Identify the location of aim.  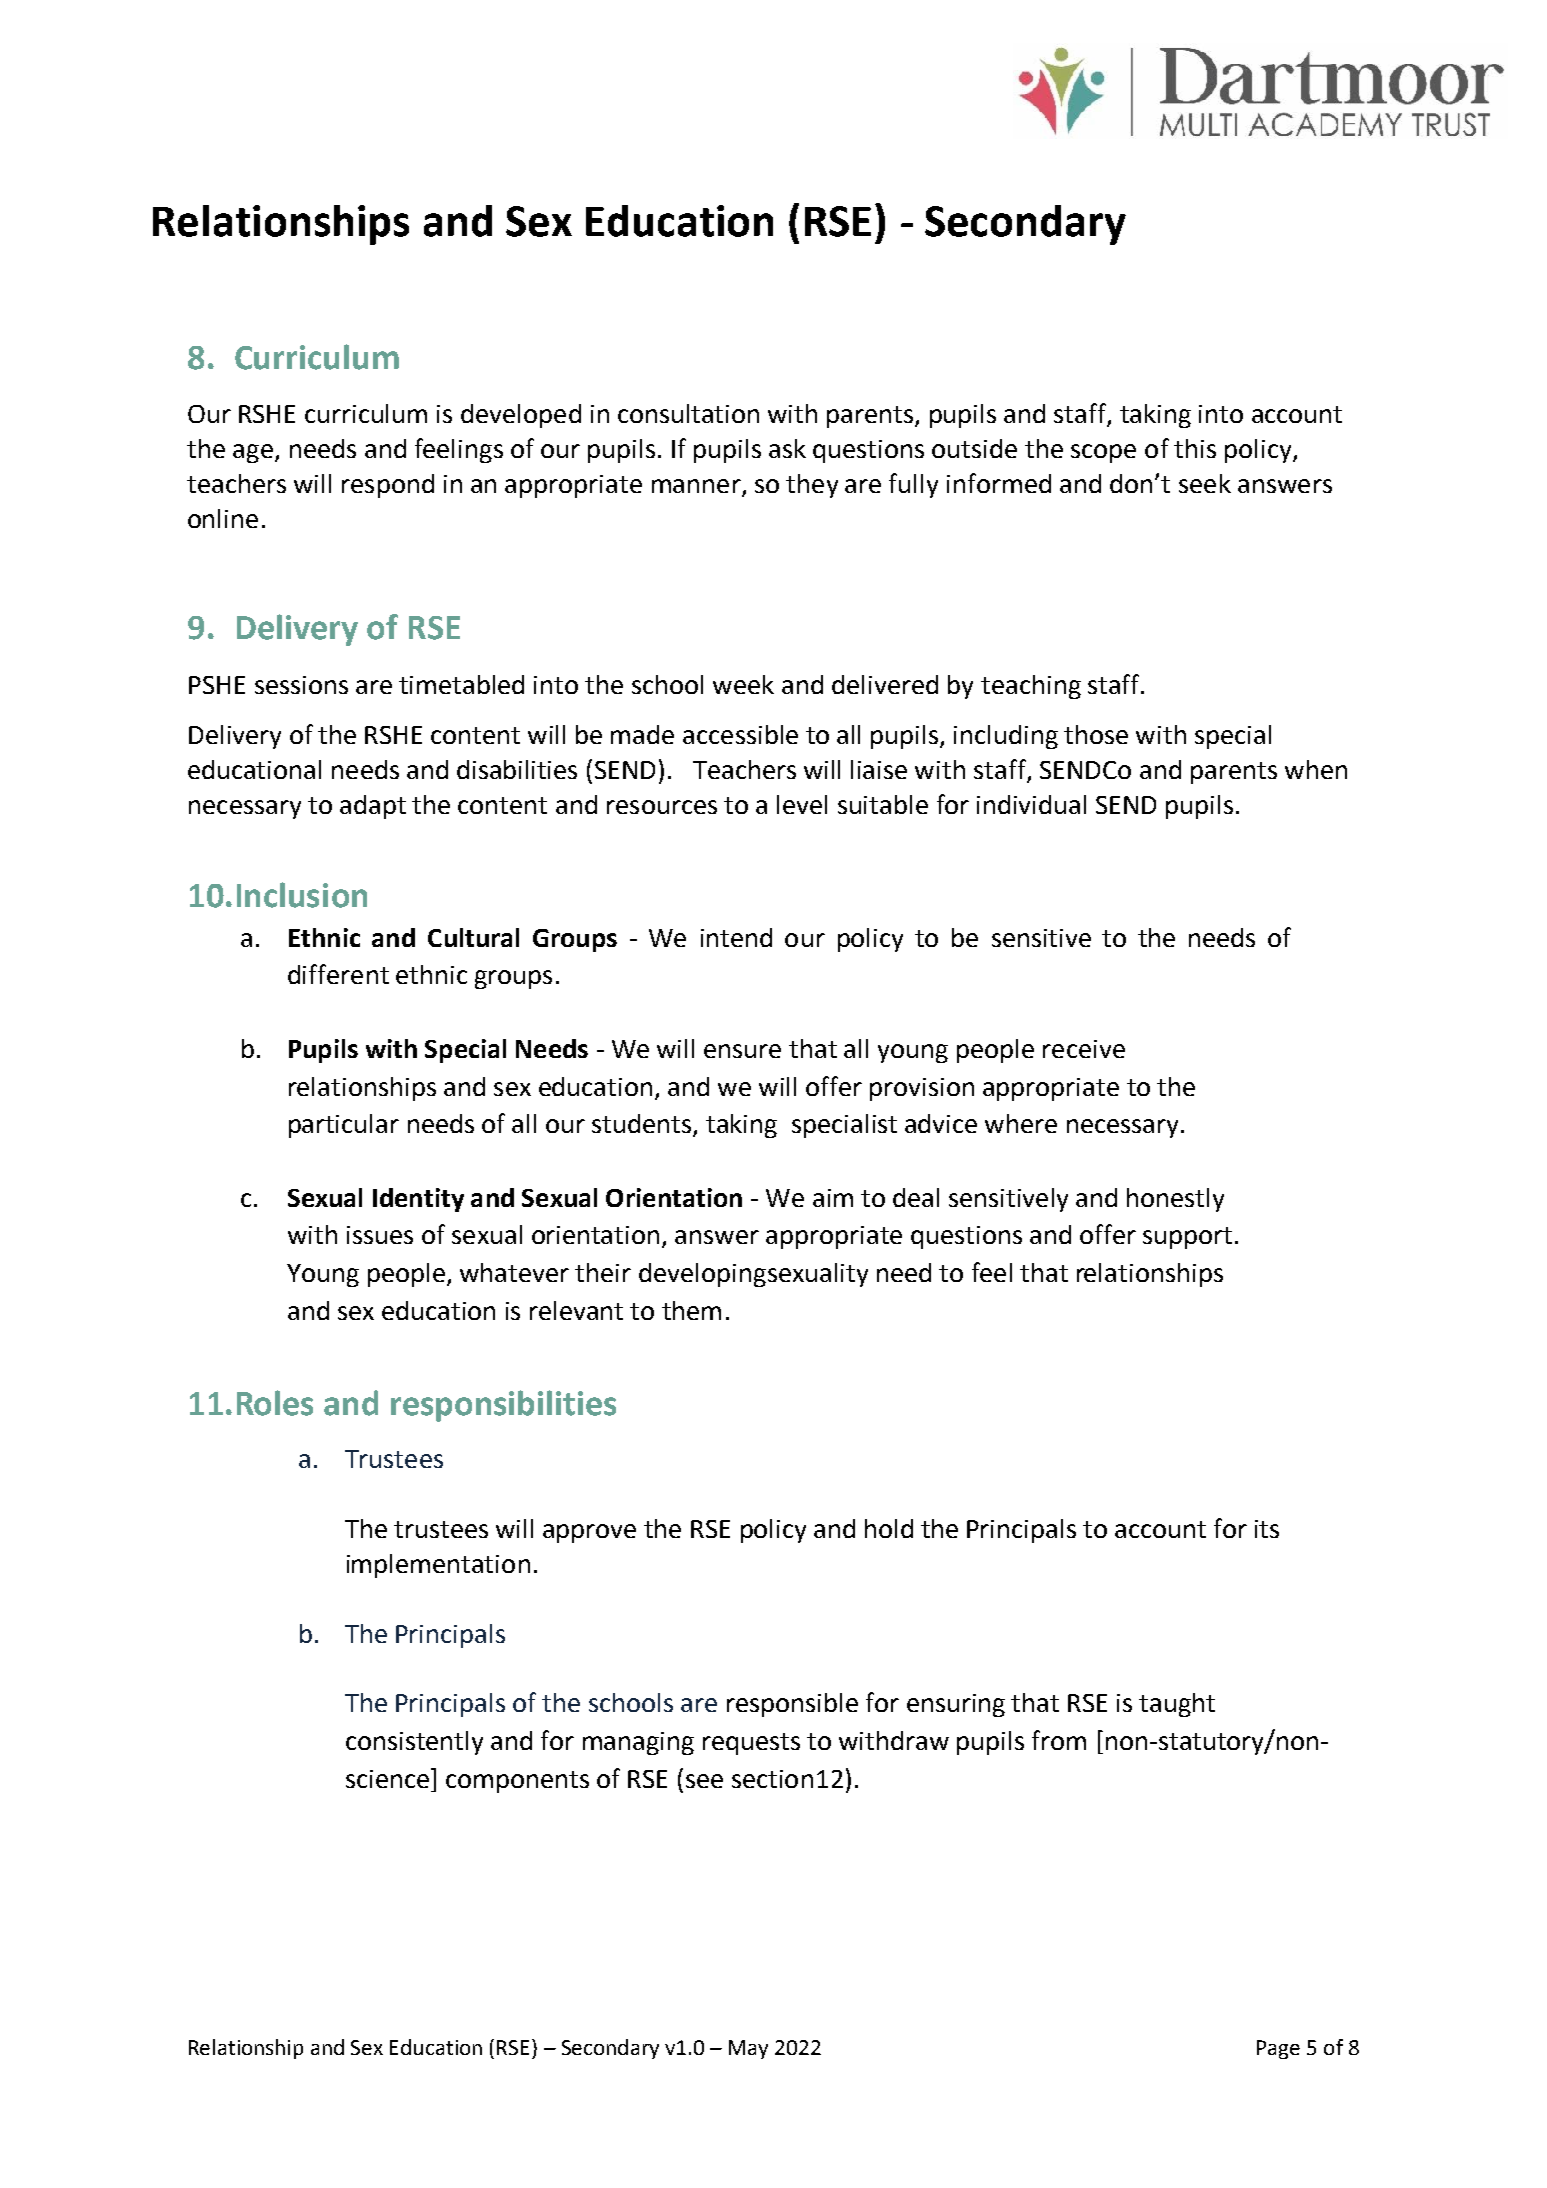
(833, 1198).
